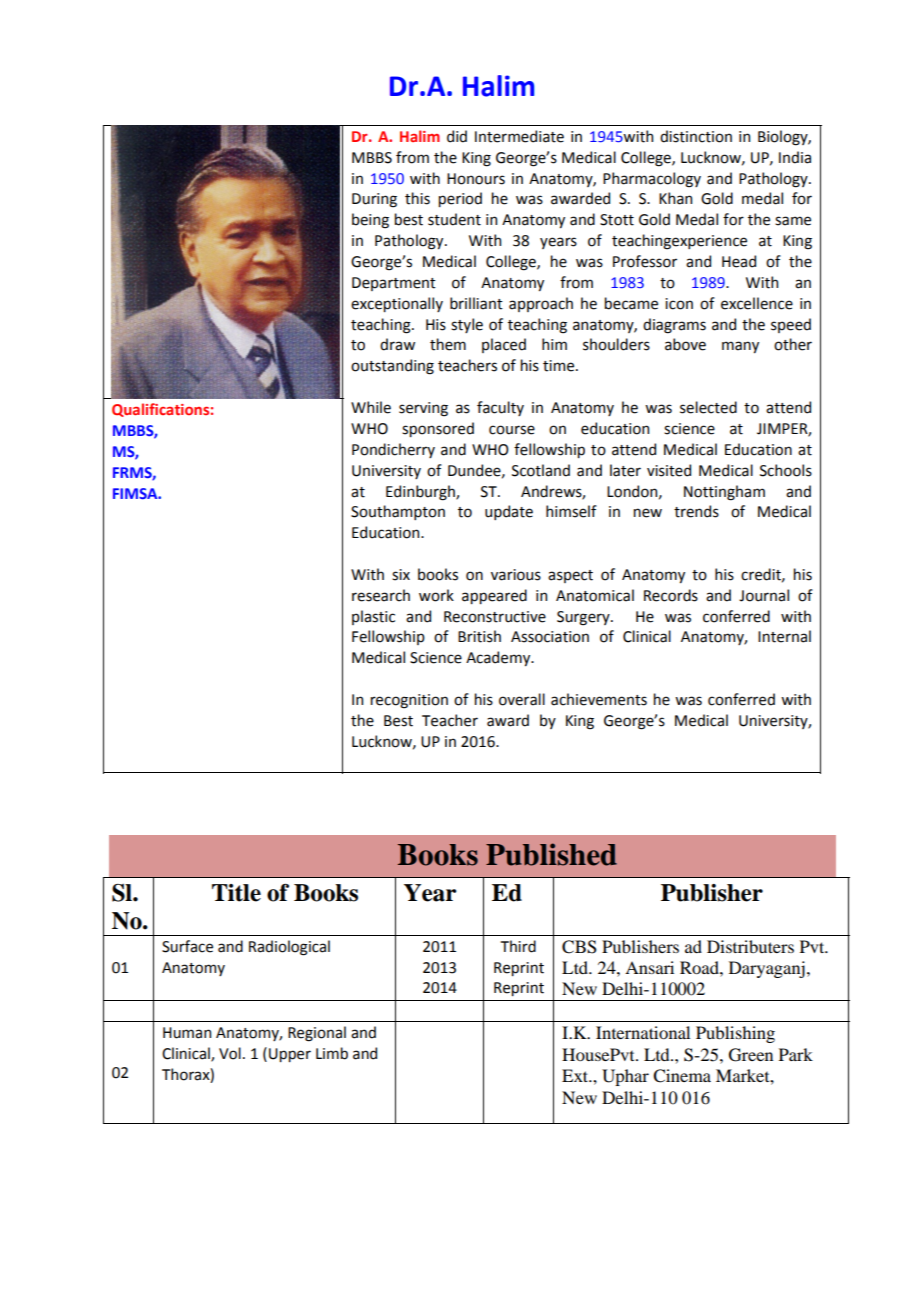 This document has height=1308, width=924. Describe the element at coordinates (230, 1053) in the document. I see `Vol` at that location.
